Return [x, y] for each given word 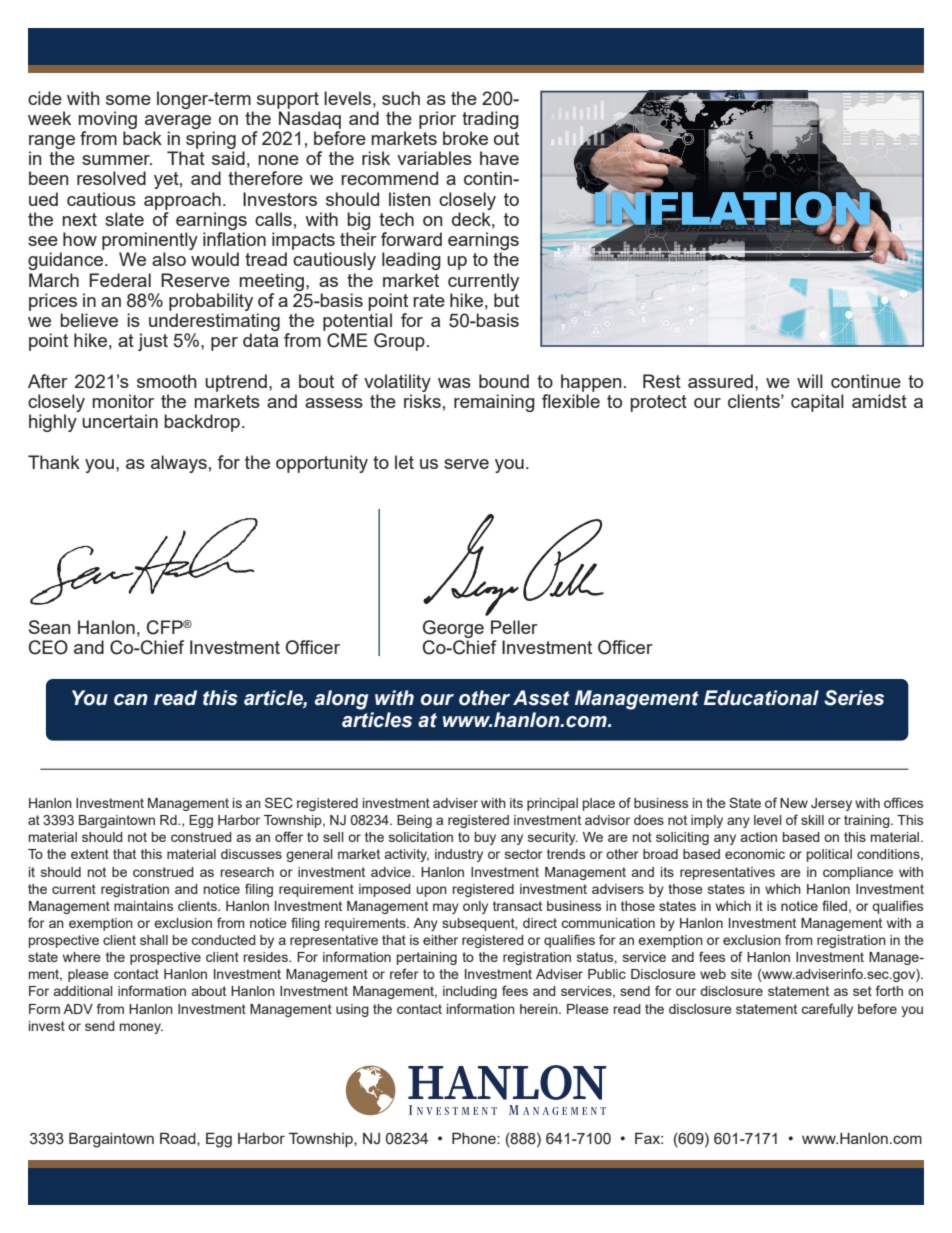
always [179, 464]
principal [552, 804]
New [794, 803]
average [178, 122]
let [404, 462]
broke [465, 138]
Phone [475, 1138]
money [141, 1028]
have [499, 158]
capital [817, 403]
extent [90, 854]
